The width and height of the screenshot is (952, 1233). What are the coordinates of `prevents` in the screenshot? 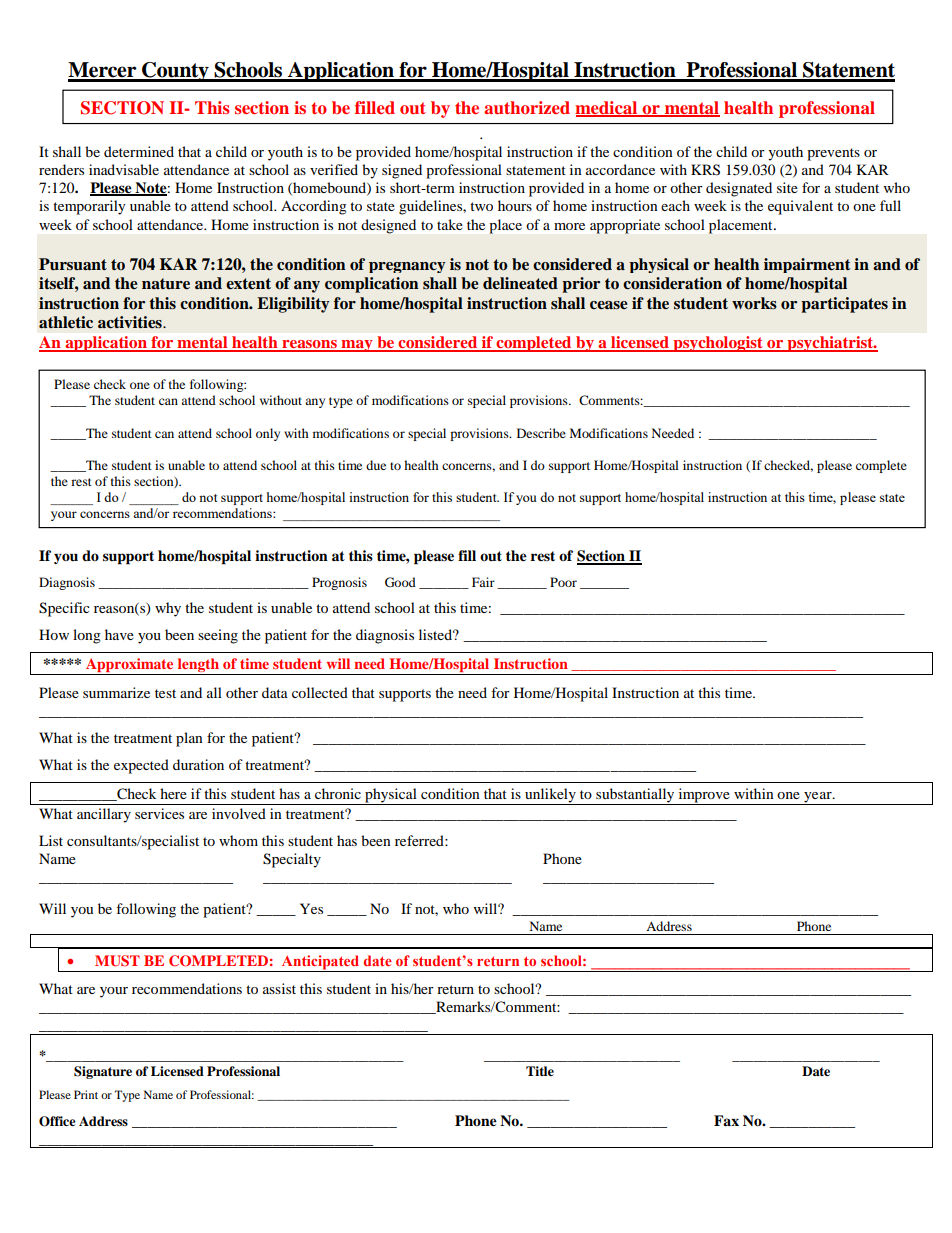 It's located at (833, 154).
